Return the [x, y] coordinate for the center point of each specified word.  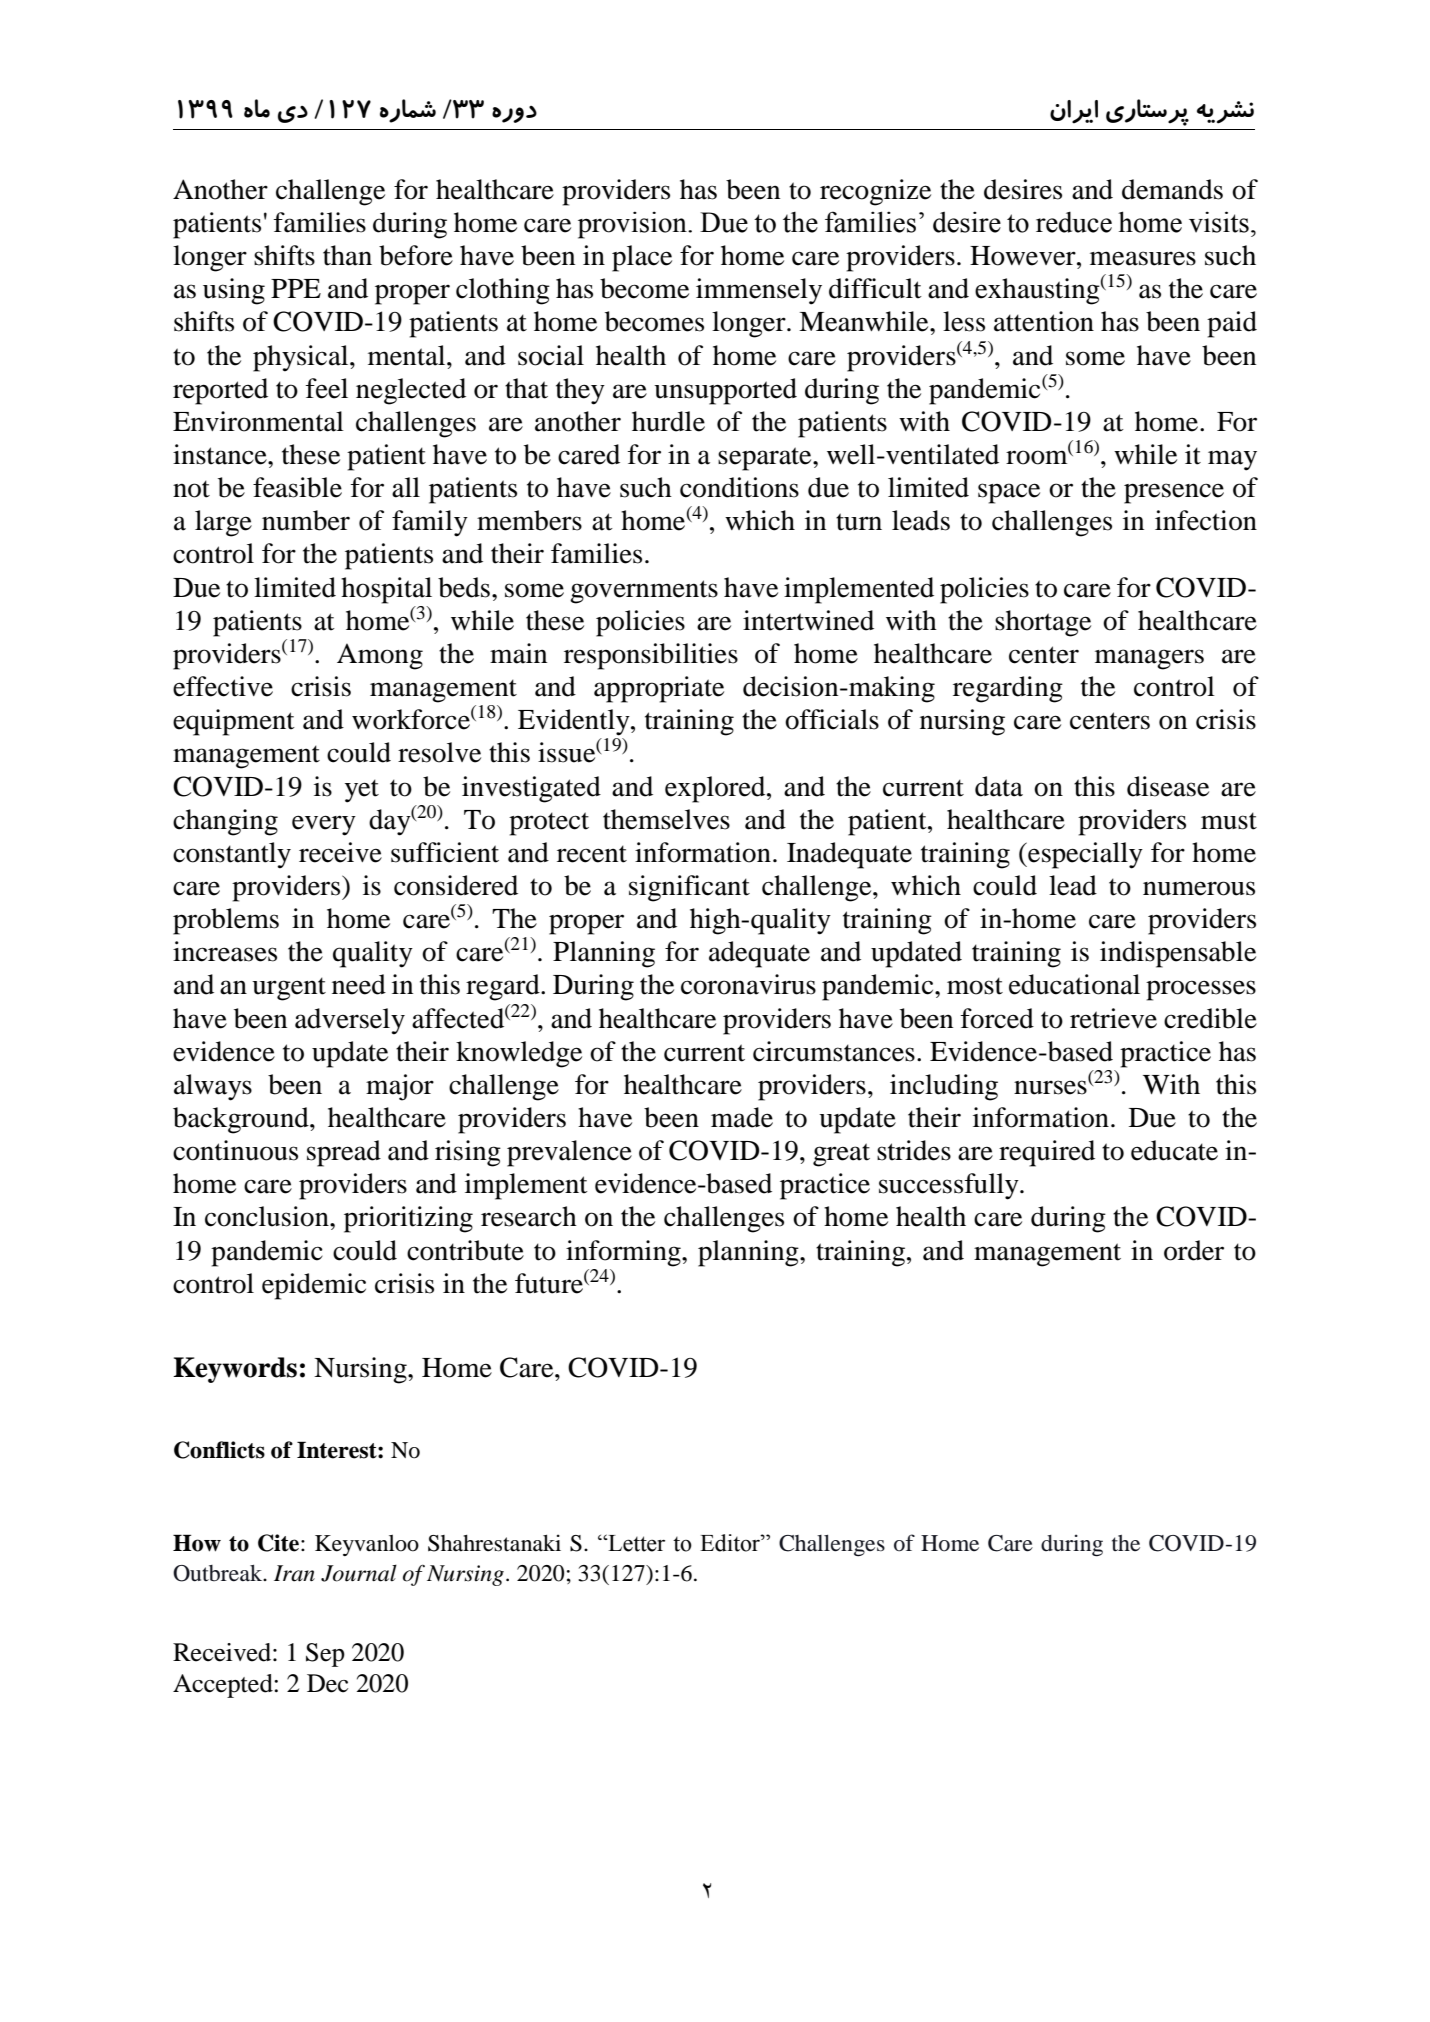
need [359, 984]
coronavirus [748, 984]
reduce [1074, 222]
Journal [359, 1573]
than [347, 255]
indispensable [1178, 954]
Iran [294, 1573]
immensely [759, 291]
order [1194, 1250]
